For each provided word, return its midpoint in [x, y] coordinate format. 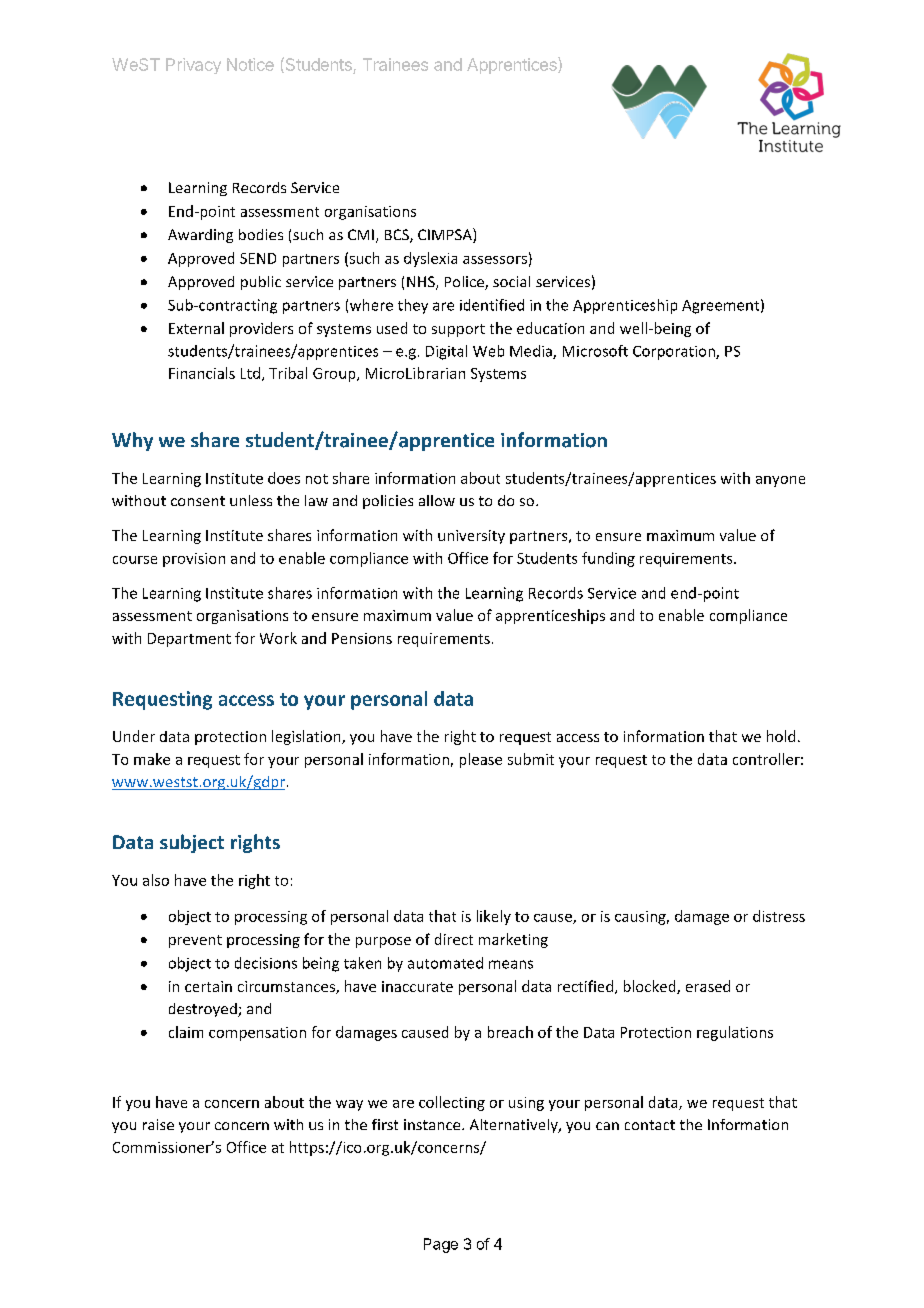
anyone [780, 481]
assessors [495, 260]
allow [437, 500]
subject [192, 843]
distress [779, 916]
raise [158, 1124]
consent [198, 501]
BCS [398, 236]
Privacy [193, 66]
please [481, 760]
